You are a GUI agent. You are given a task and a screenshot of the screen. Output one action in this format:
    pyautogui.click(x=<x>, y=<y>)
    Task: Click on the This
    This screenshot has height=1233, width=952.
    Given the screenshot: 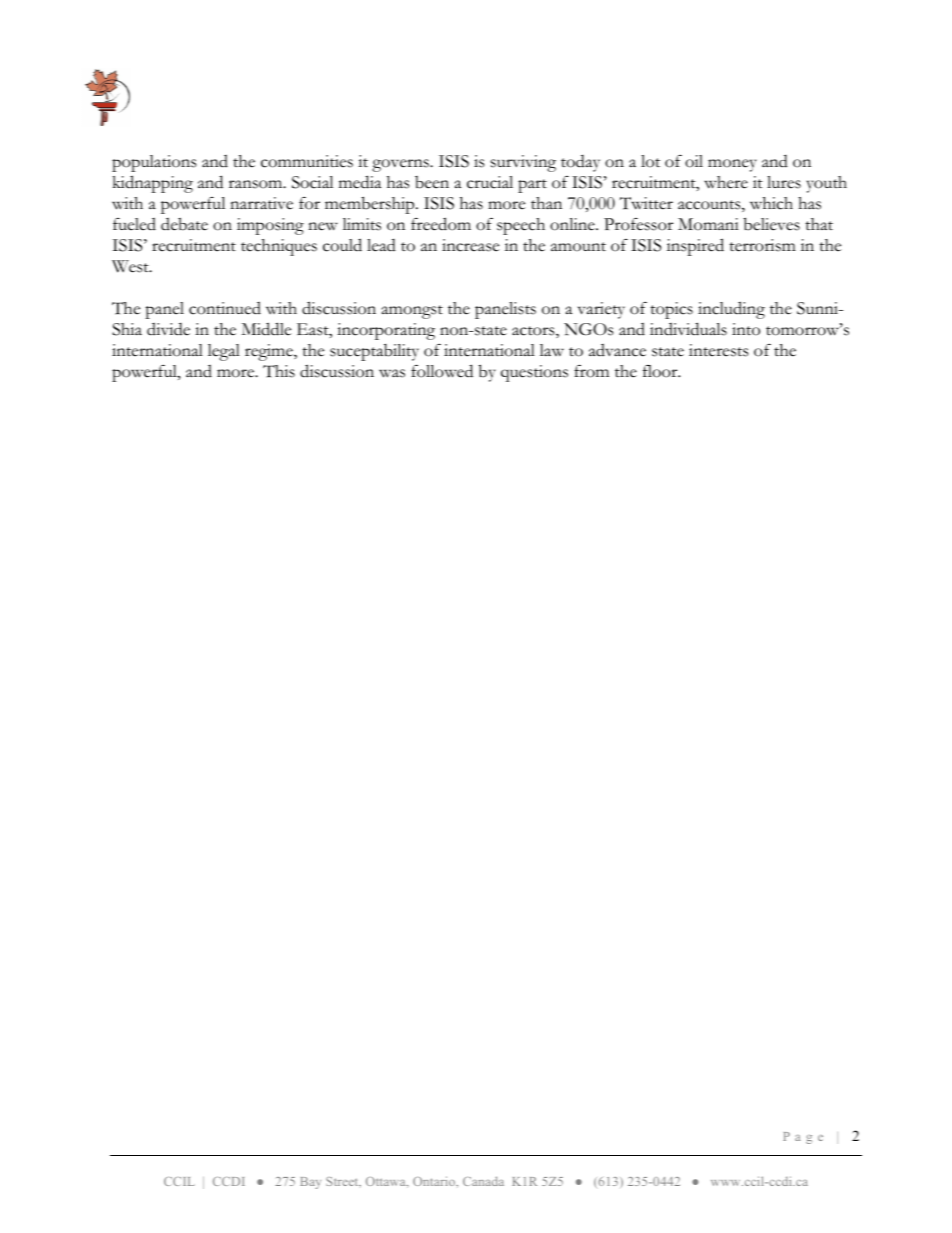 What is the action you would take?
    pyautogui.click(x=279, y=371)
